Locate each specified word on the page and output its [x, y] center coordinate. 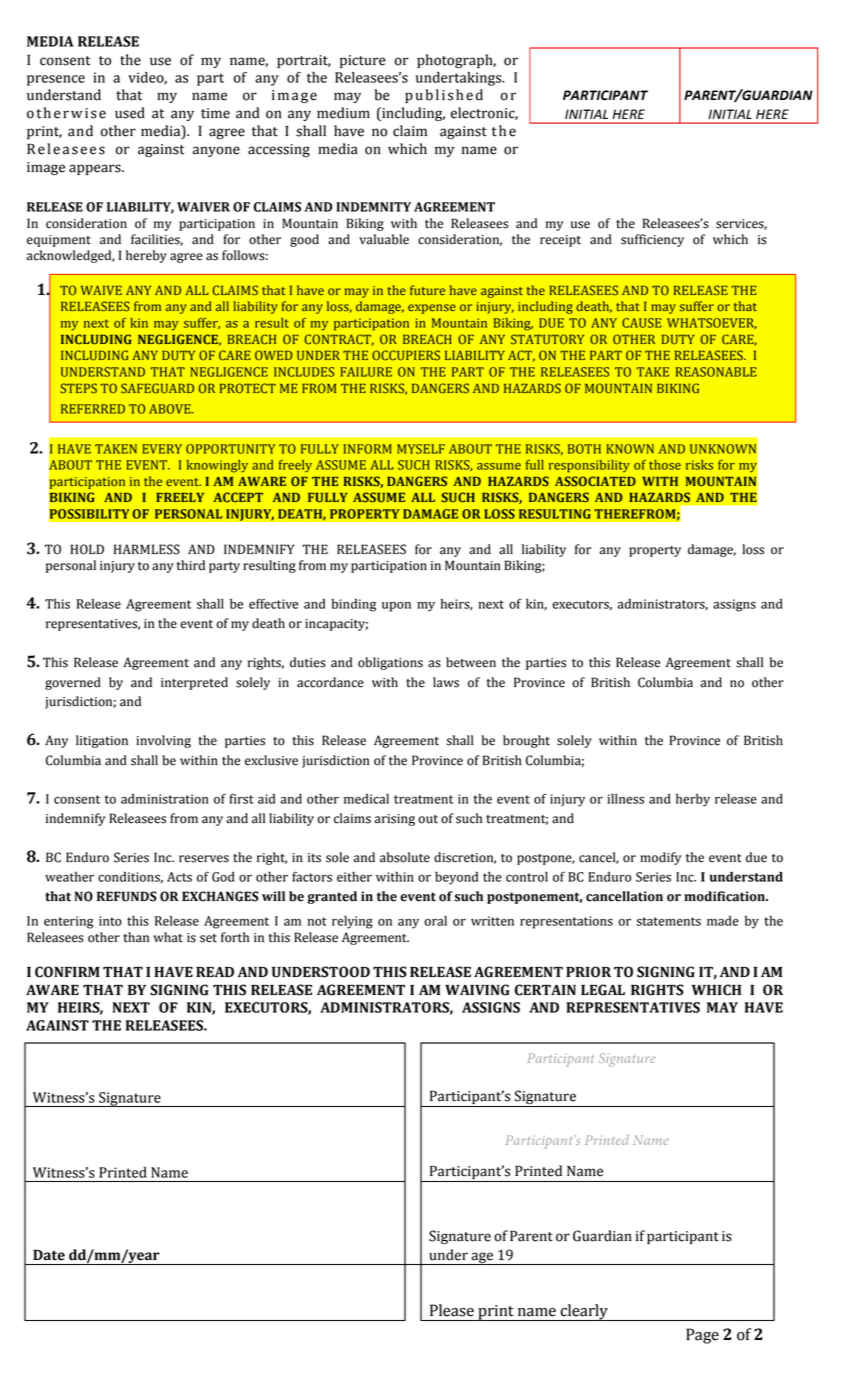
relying [352, 922]
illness [625, 798]
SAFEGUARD [157, 388]
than [136, 937]
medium [343, 113]
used [130, 113]
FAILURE [366, 372]
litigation [102, 741]
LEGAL [603, 990]
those [665, 465]
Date [49, 1255]
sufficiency [652, 240]
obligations [390, 663]
